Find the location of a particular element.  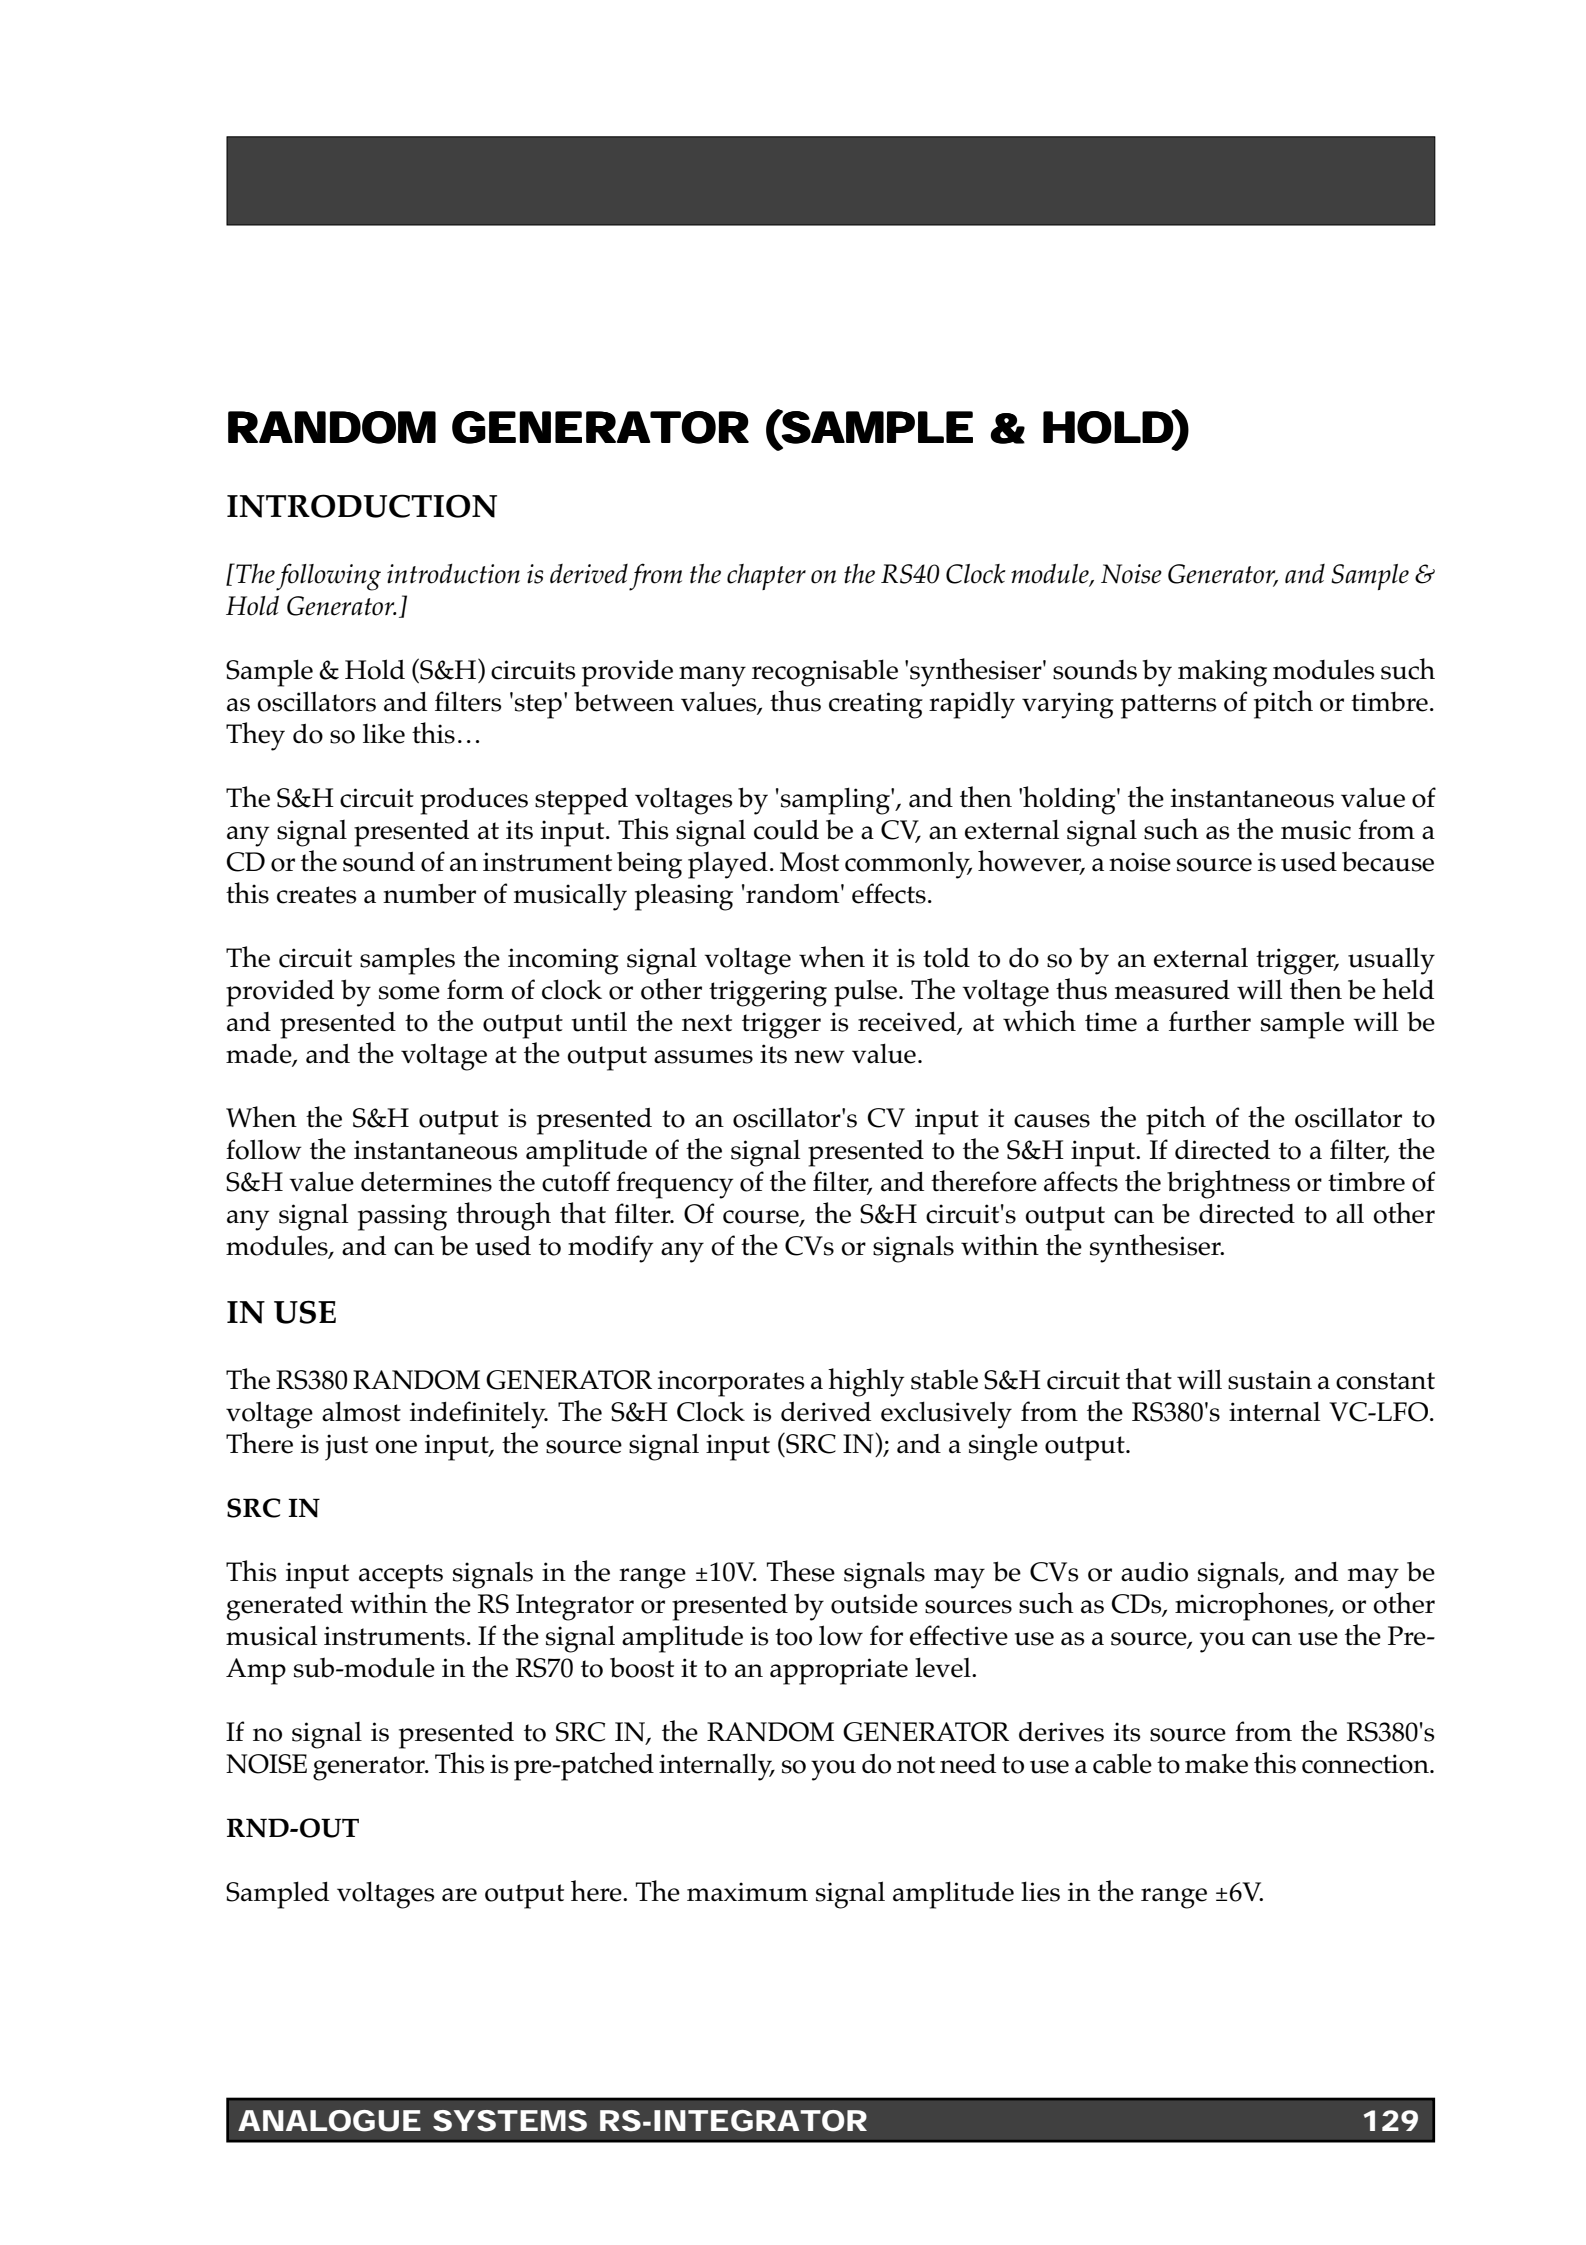

effects is located at coordinates (889, 893).
